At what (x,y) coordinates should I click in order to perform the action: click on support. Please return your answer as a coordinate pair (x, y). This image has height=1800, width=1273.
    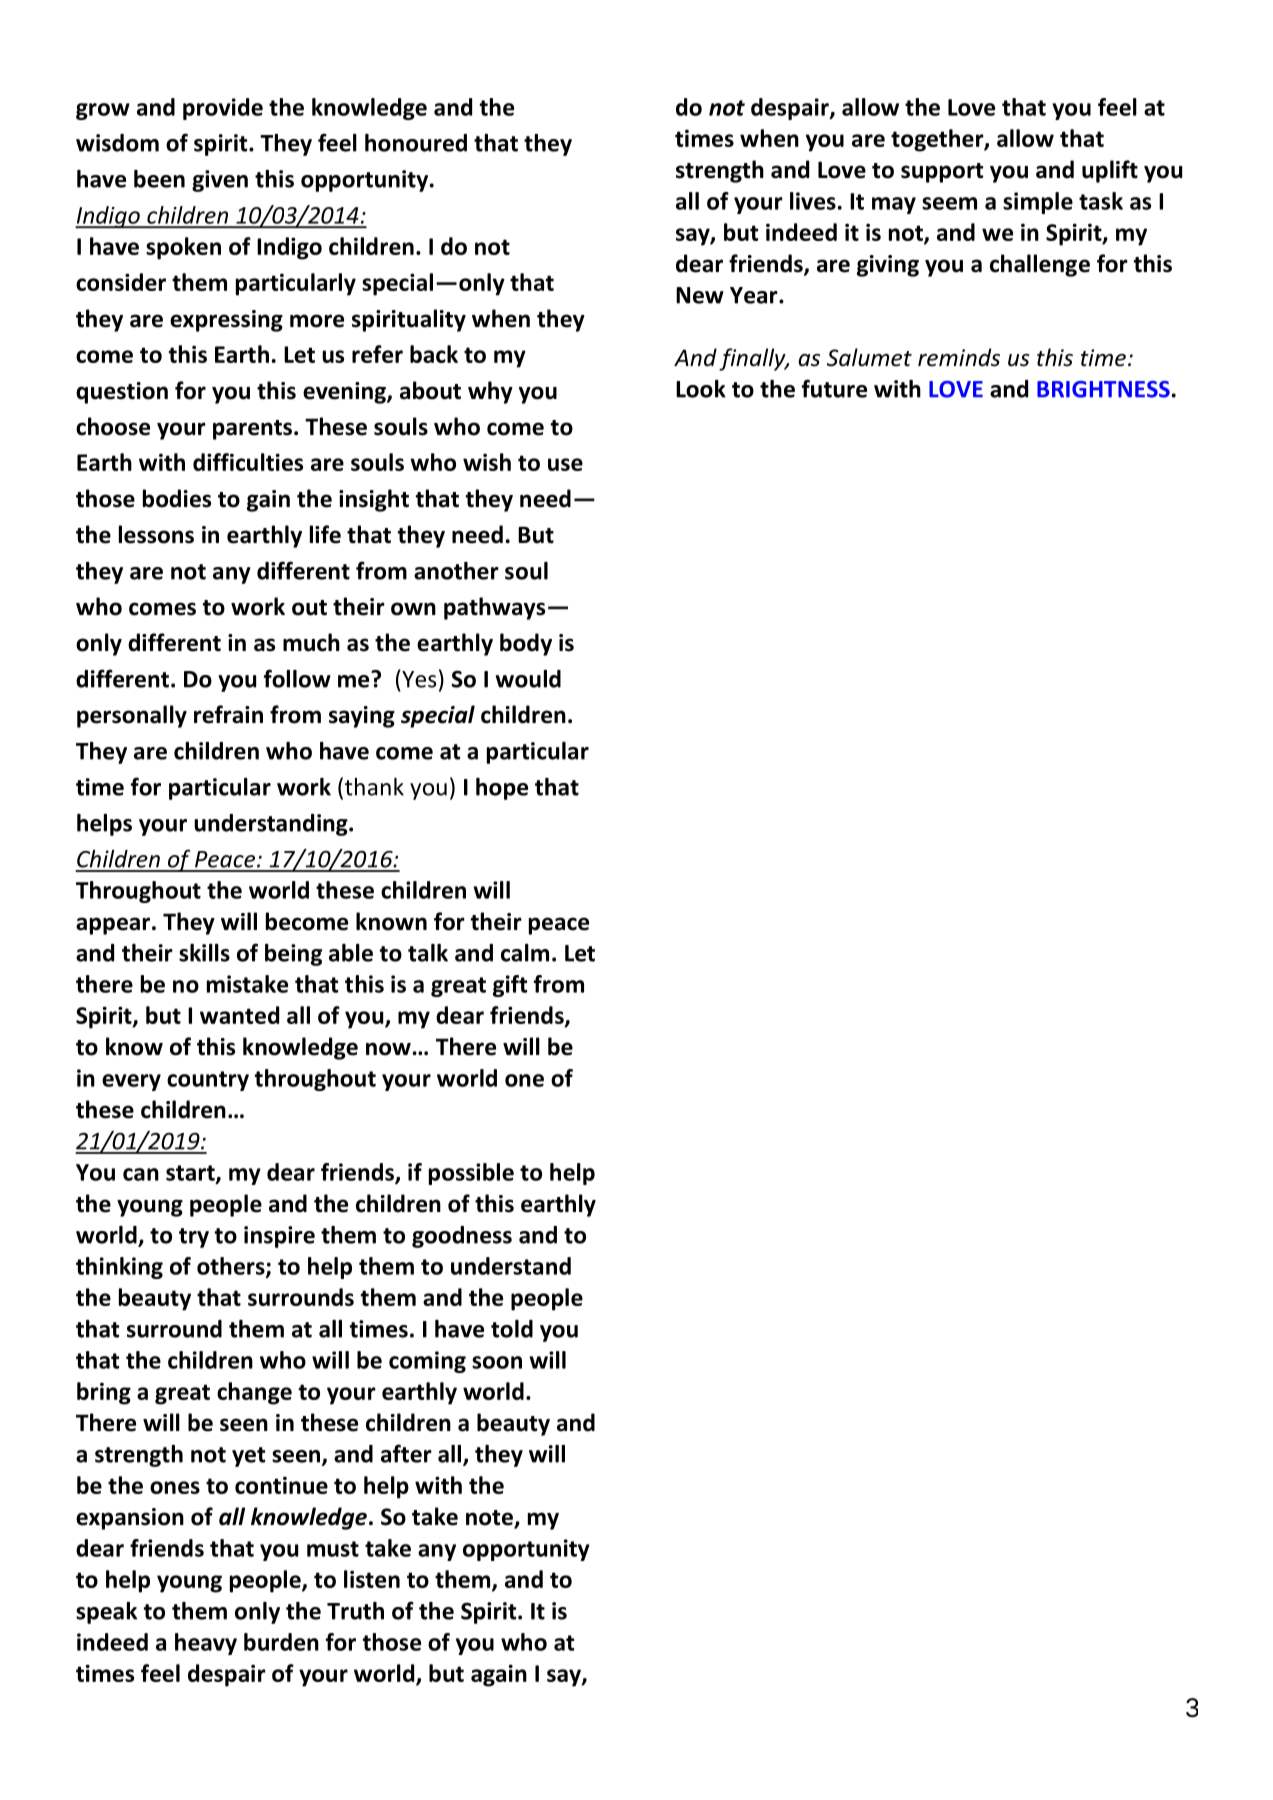
    Looking at the image, I should click on (942, 173).
